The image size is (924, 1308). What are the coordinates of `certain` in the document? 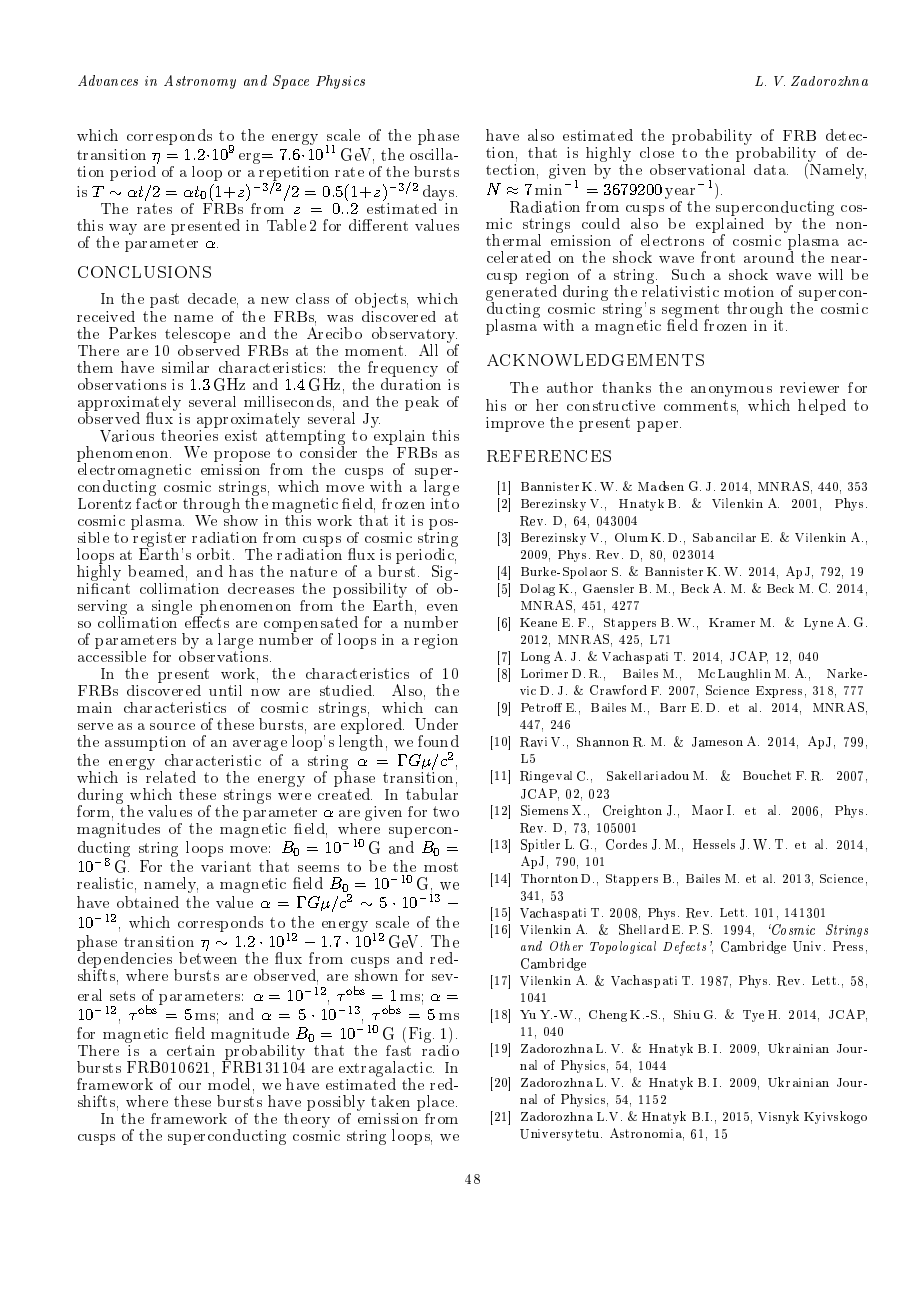 It's located at (191, 1050).
